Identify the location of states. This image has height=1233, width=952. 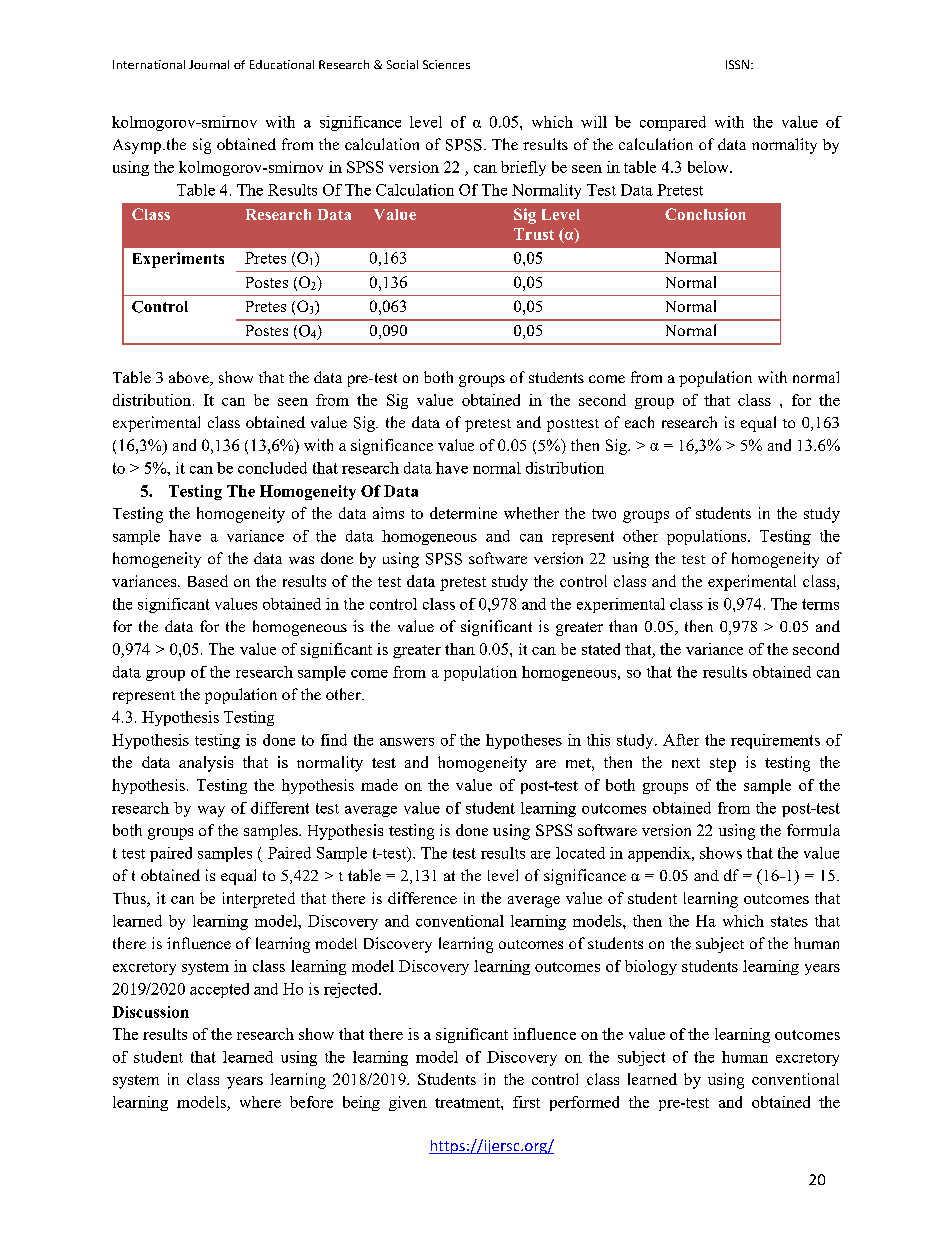
(789, 921).
